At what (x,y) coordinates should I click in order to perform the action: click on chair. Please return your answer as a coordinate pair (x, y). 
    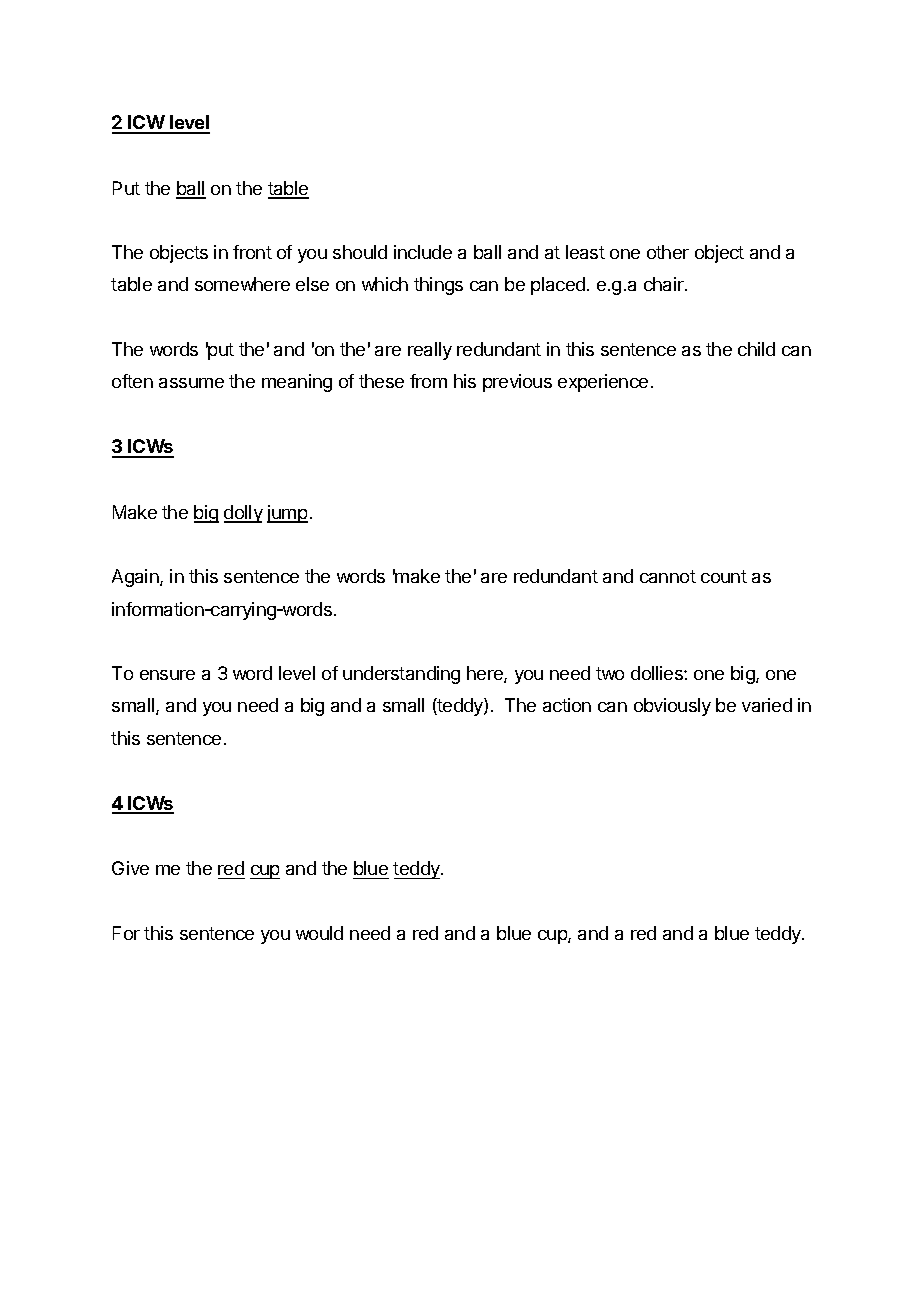
    Looking at the image, I should click on (665, 284).
